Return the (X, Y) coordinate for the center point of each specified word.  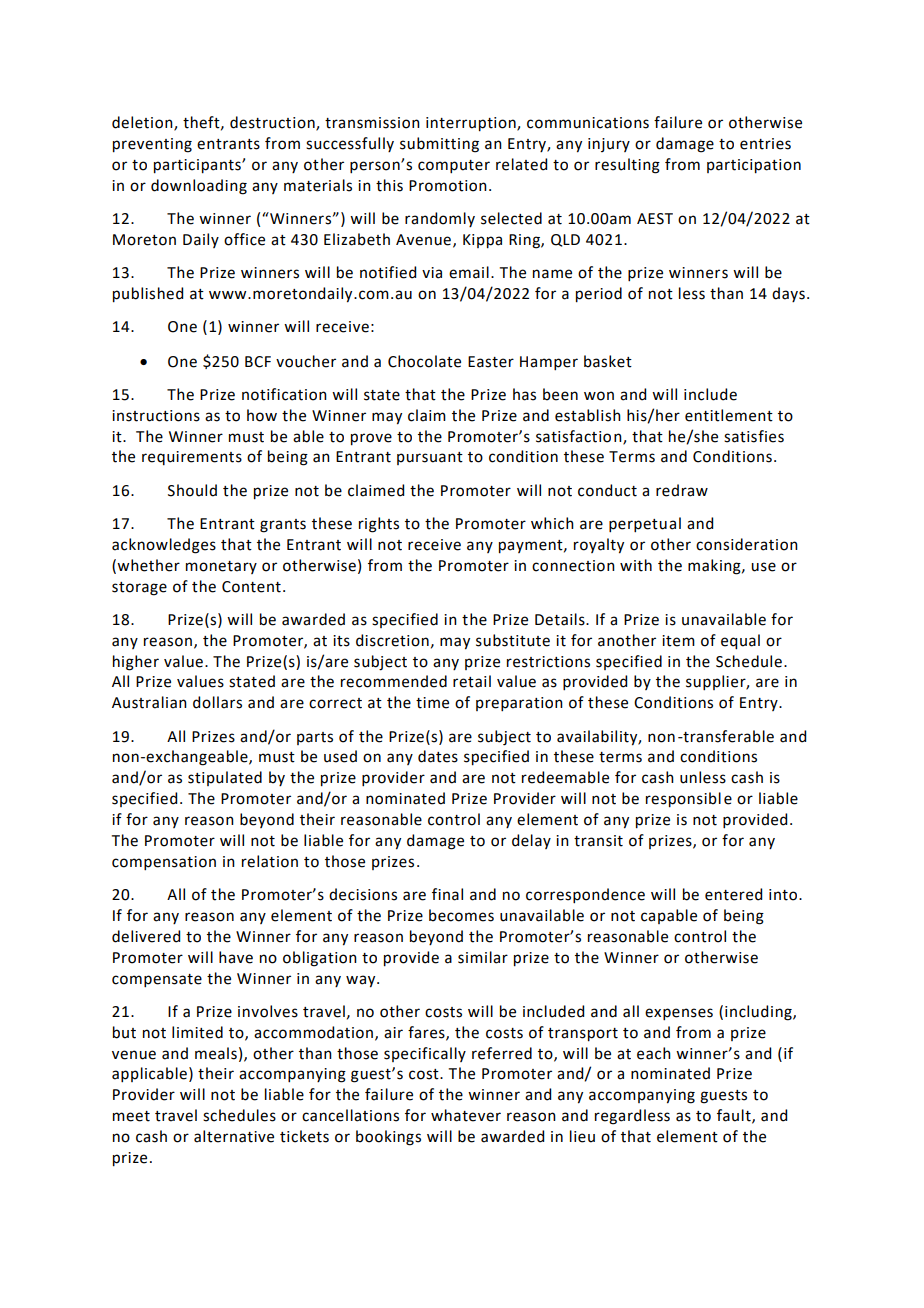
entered (733, 894)
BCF (258, 362)
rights (379, 525)
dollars (217, 702)
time (432, 703)
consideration (747, 544)
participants (198, 166)
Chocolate (424, 361)
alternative (234, 1136)
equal (740, 642)
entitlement (729, 415)
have (236, 957)
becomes (461, 915)
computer (454, 166)
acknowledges (164, 546)
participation (754, 166)
